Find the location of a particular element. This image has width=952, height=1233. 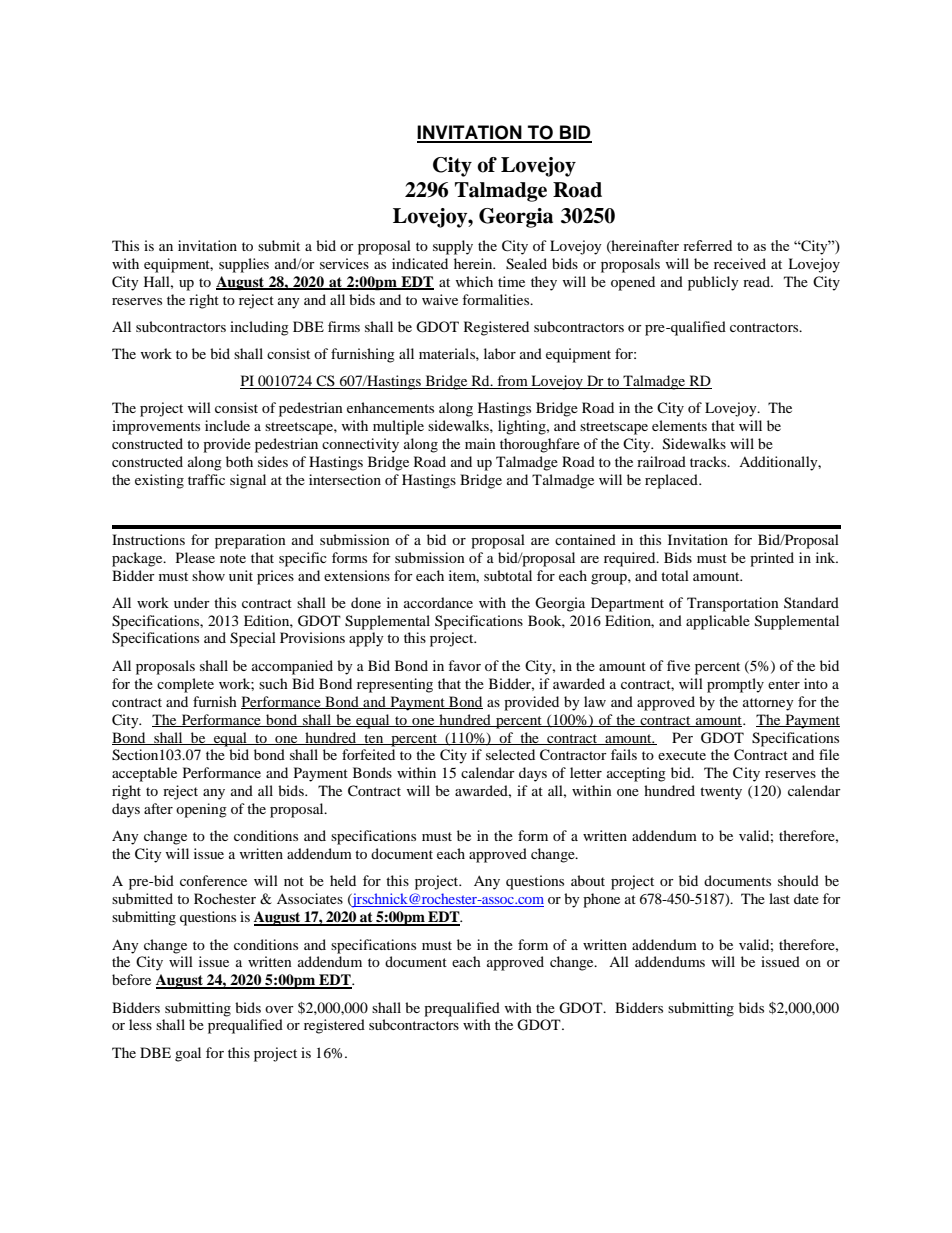

preparation is located at coordinates (250, 541).
